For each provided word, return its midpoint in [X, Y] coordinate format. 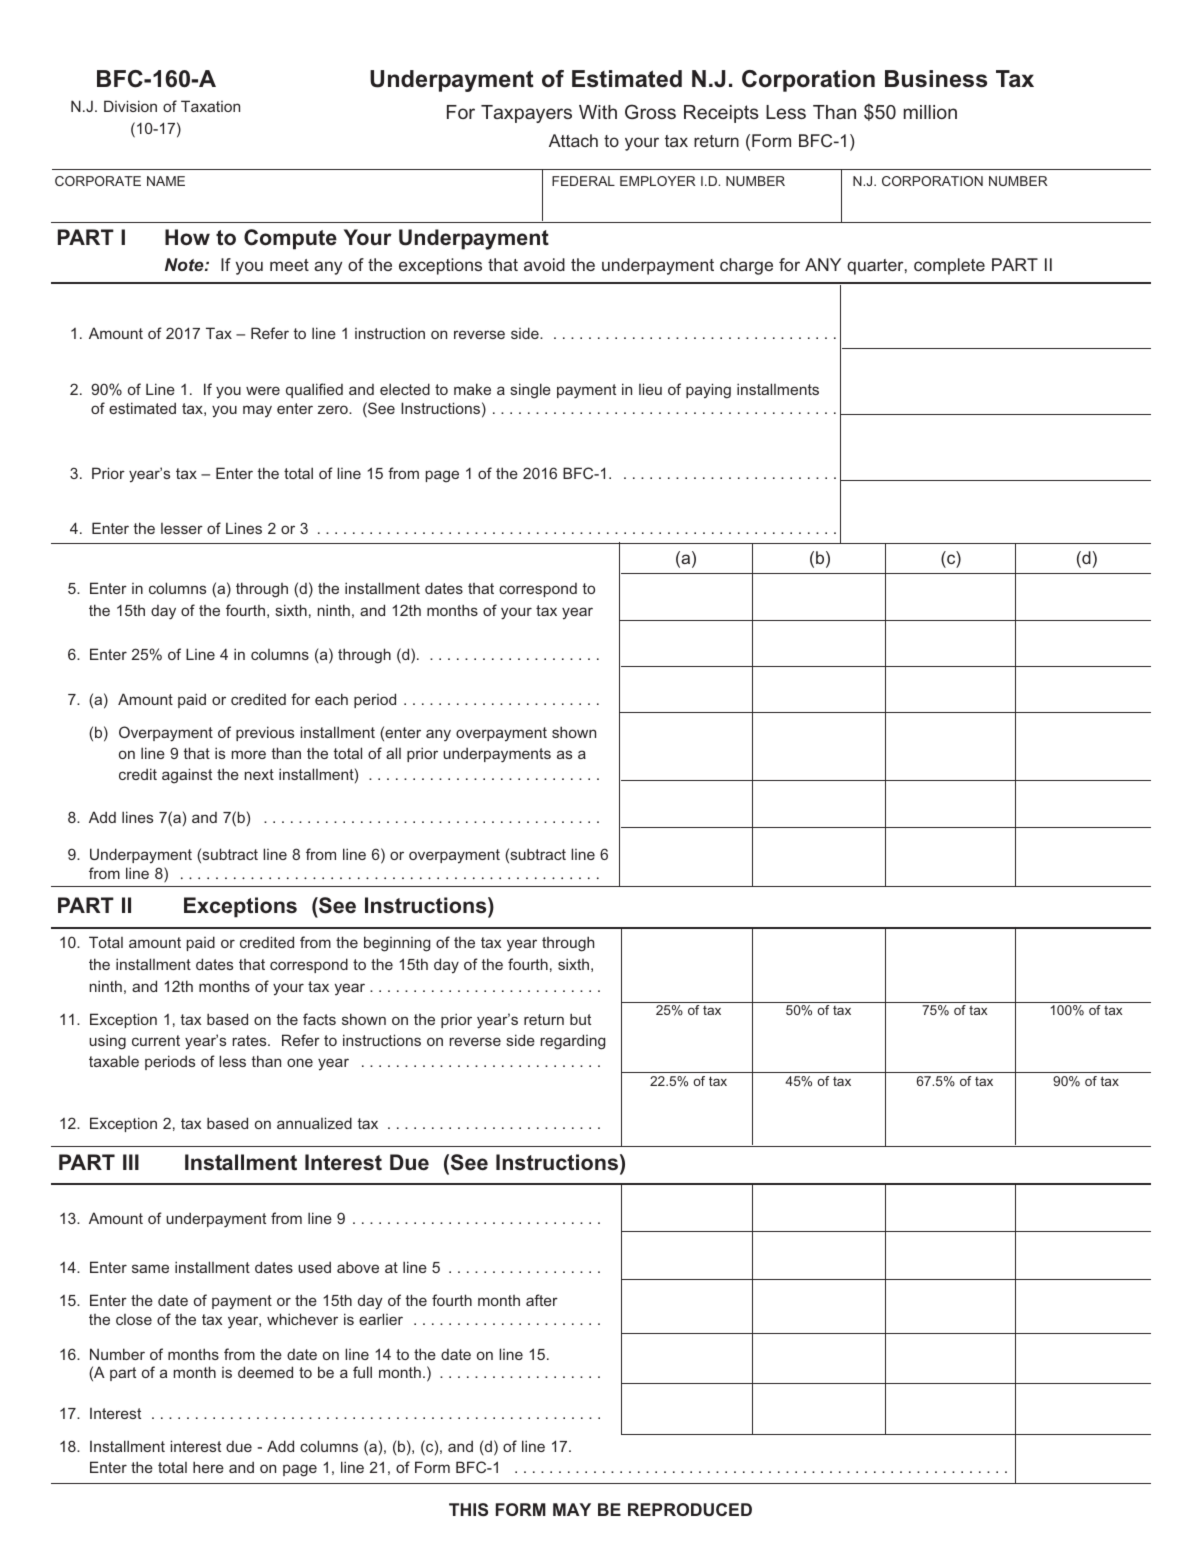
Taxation [210, 106]
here [208, 1467]
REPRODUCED [690, 1509]
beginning [397, 944]
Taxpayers [526, 114]
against [187, 776]
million [930, 112]
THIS [468, 1509]
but [580, 1019]
